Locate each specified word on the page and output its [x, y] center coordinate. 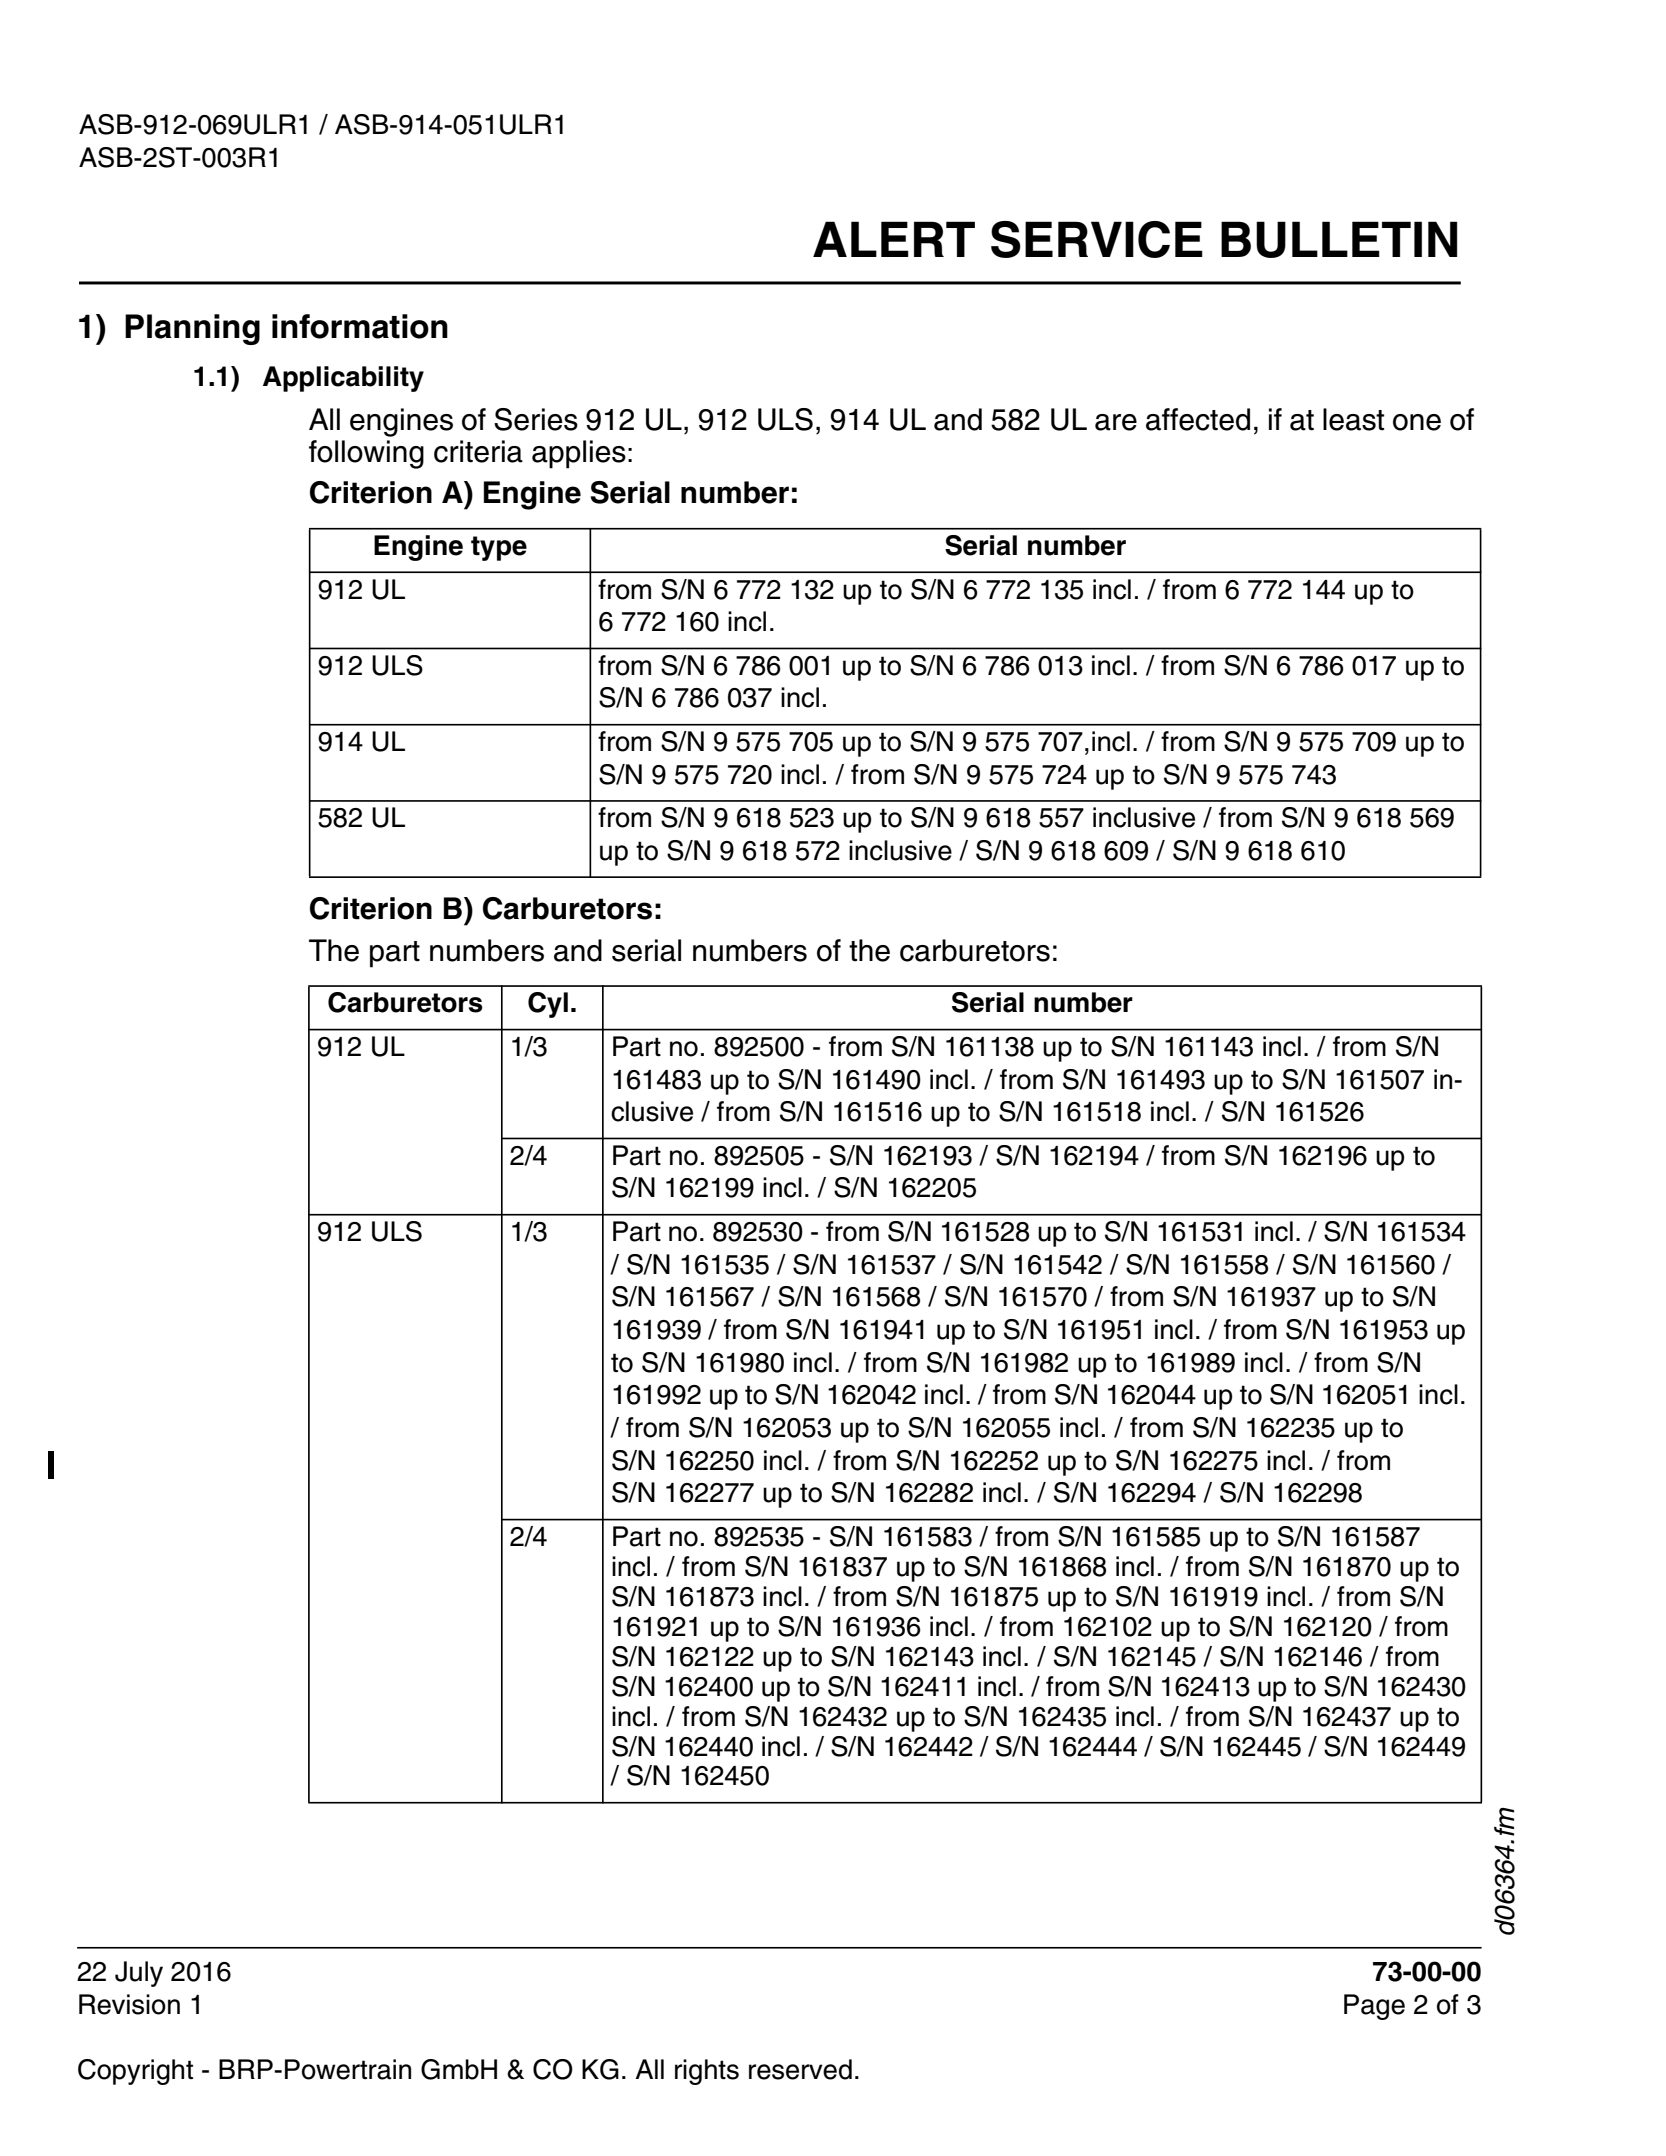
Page [1374, 2007]
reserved [800, 2069]
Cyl [548, 1005]
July [139, 1974]
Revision [129, 2004]
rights [707, 2072]
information [360, 326]
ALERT [894, 239]
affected [1198, 419]
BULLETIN [1339, 239]
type [499, 548]
